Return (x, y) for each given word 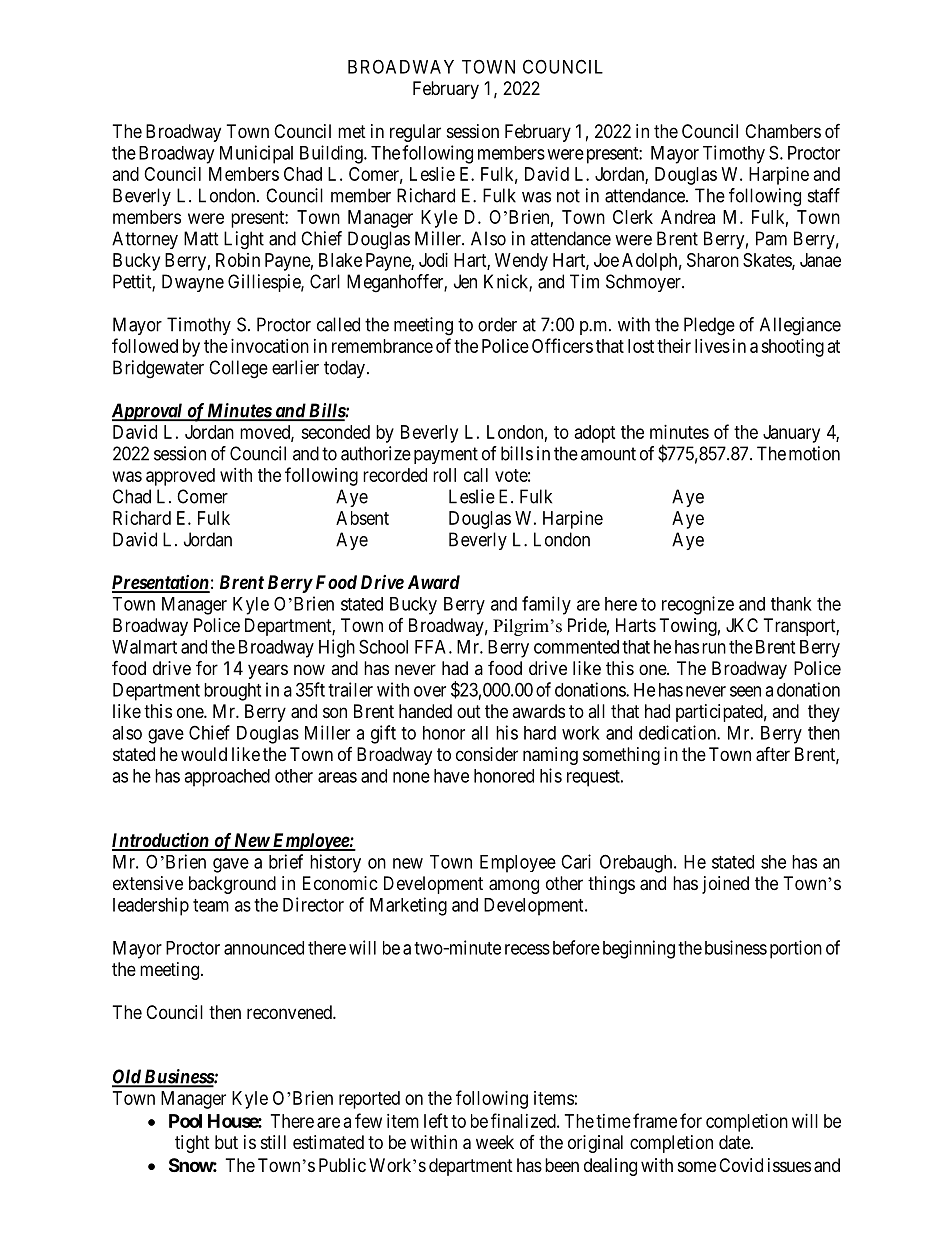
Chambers (783, 131)
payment (446, 455)
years (268, 671)
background (232, 885)
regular (415, 133)
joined (725, 885)
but (226, 1142)
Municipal (256, 154)
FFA (432, 647)
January (791, 434)
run (714, 648)
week (495, 1142)
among (514, 886)
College (238, 369)
